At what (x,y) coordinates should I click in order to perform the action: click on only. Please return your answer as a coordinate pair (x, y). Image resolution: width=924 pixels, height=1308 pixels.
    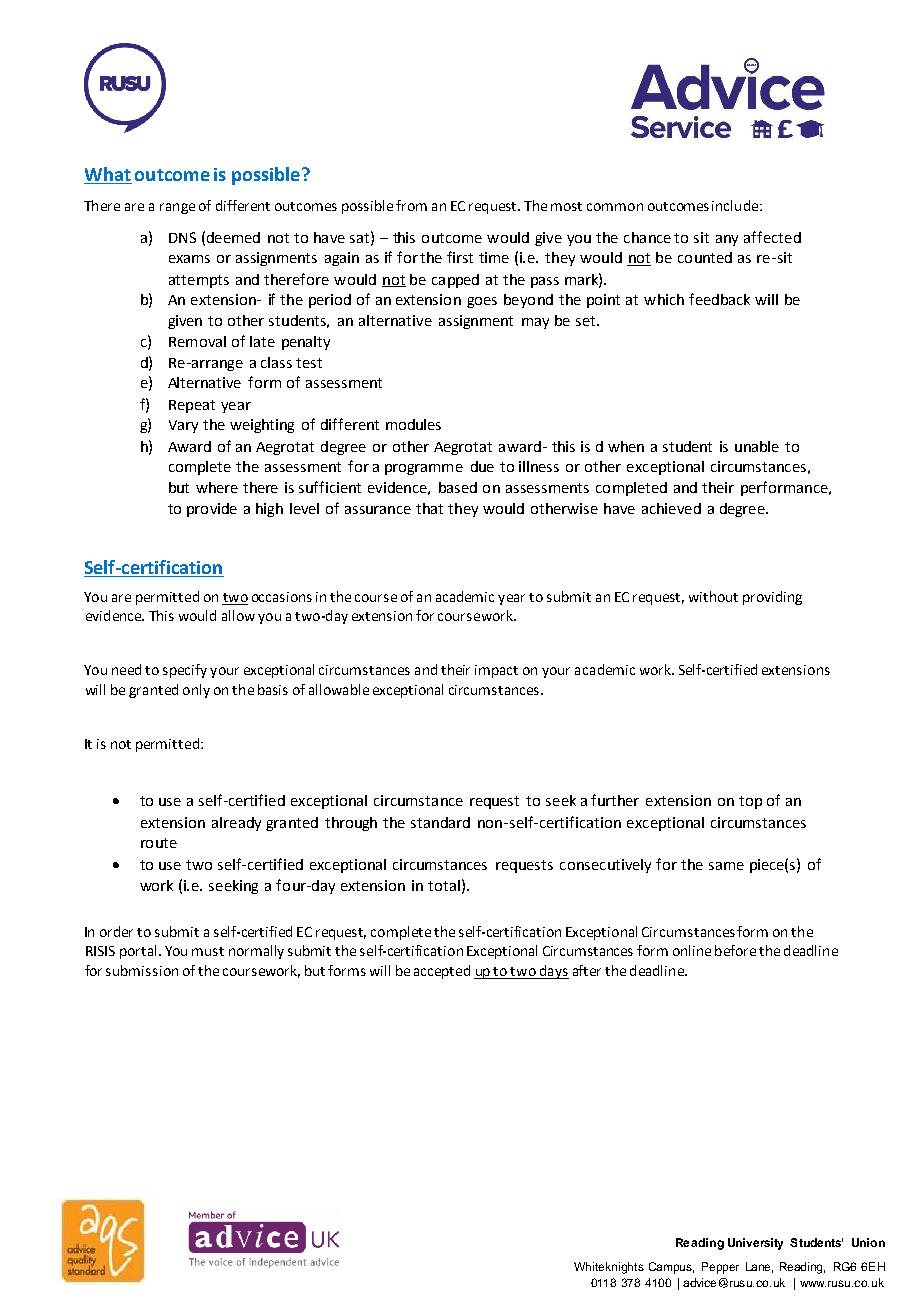
    Looking at the image, I should click on (196, 691).
